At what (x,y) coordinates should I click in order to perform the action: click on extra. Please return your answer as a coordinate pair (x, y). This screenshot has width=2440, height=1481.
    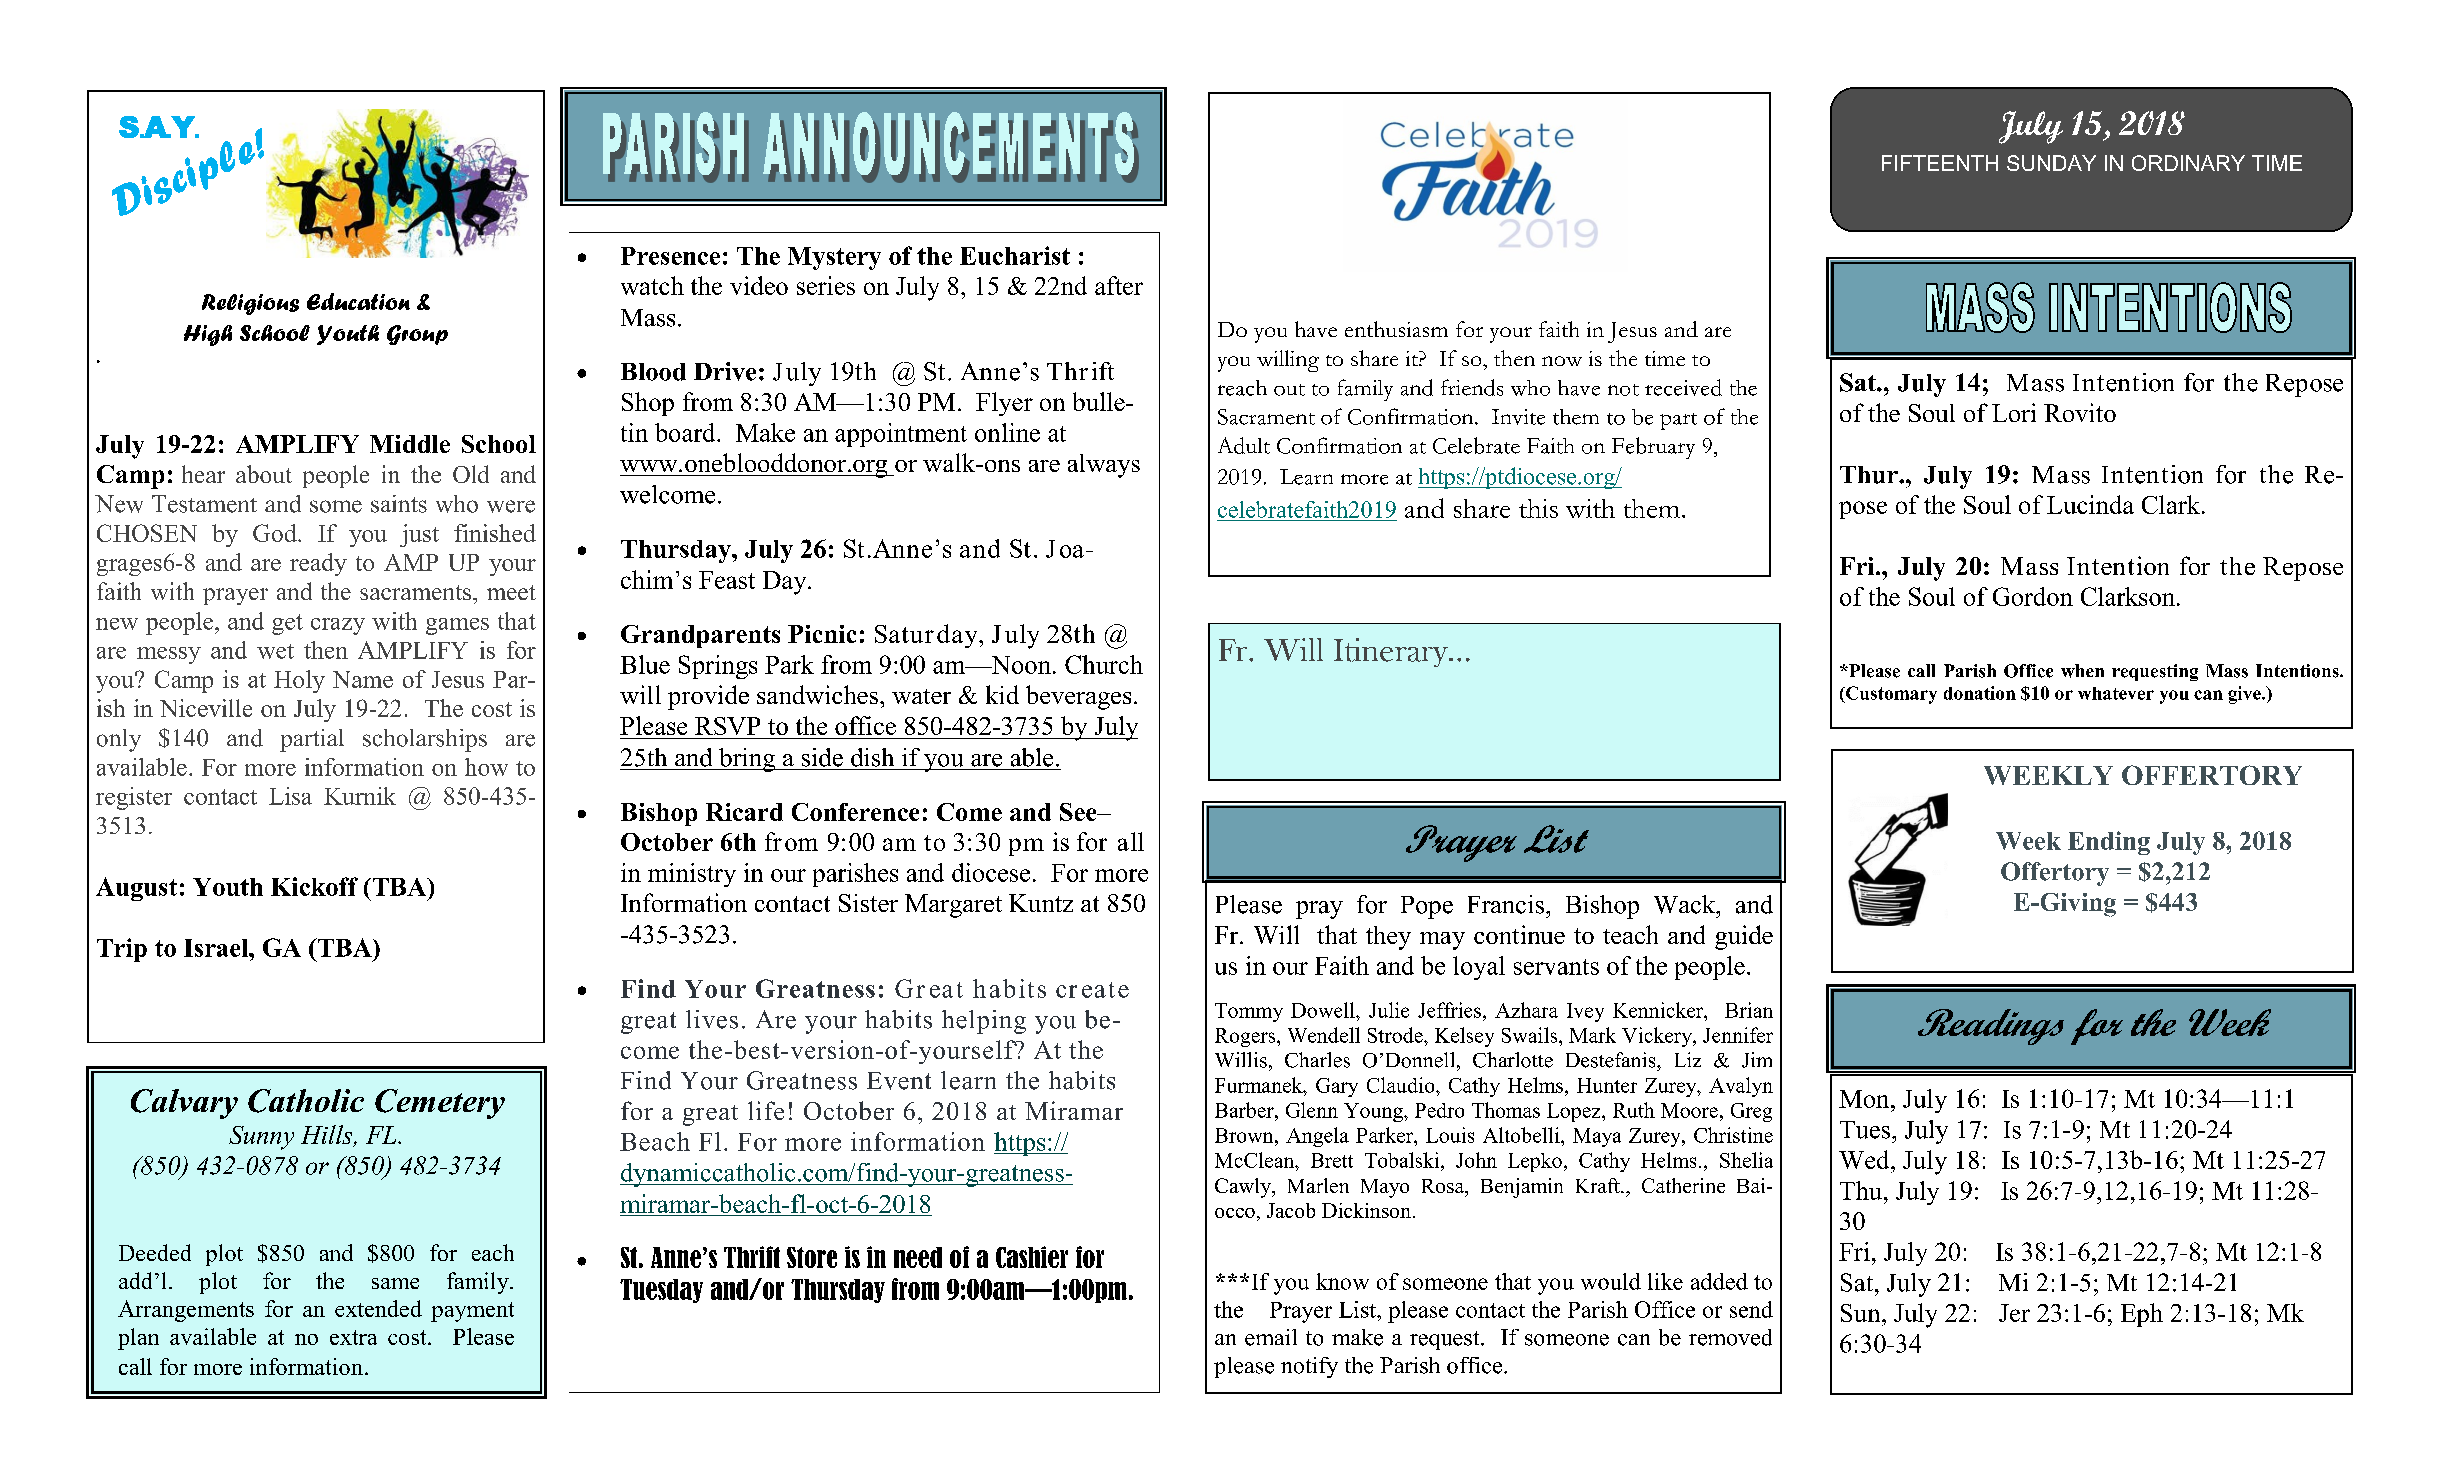
    Looking at the image, I should click on (353, 1337).
